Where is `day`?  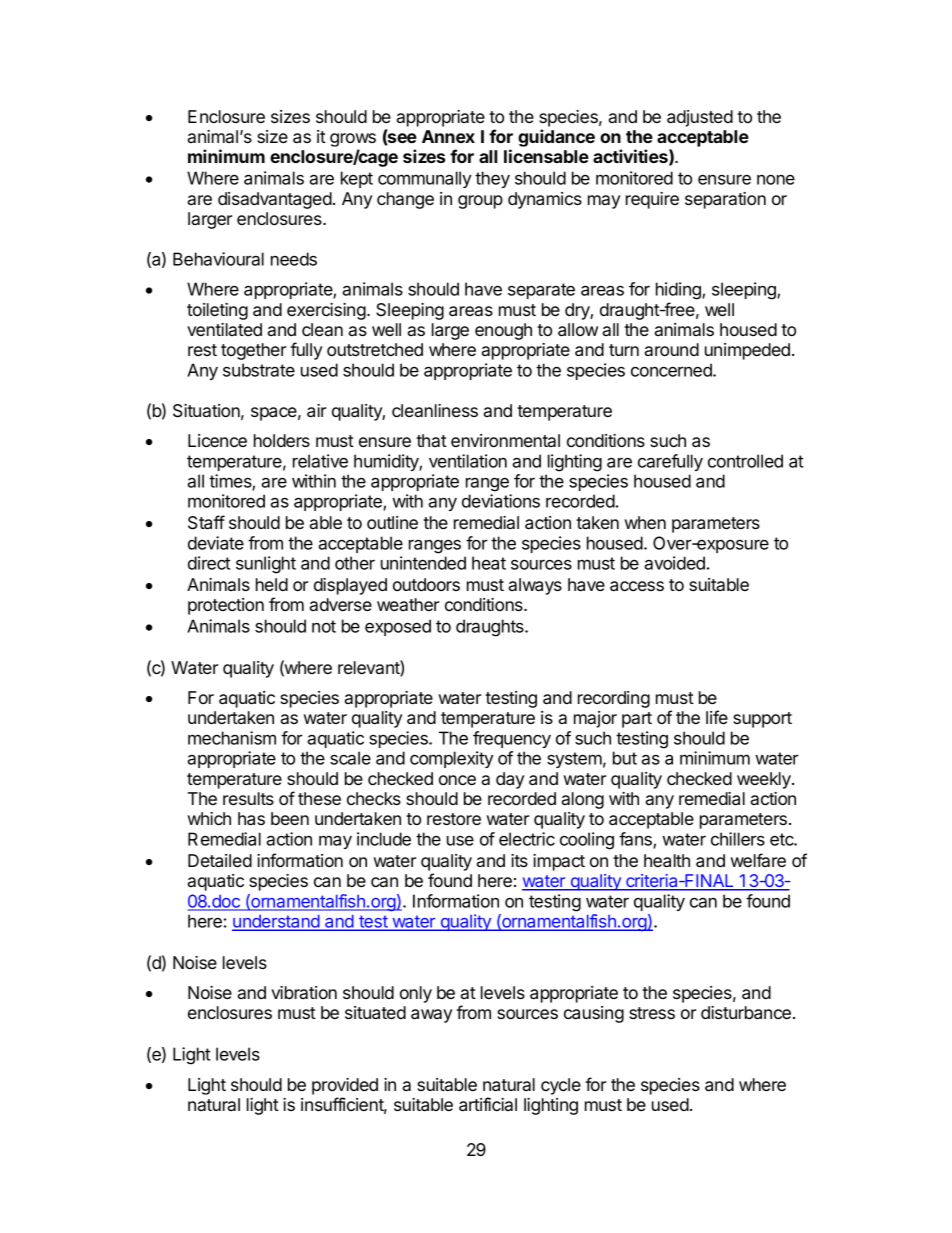 day is located at coordinates (510, 780).
